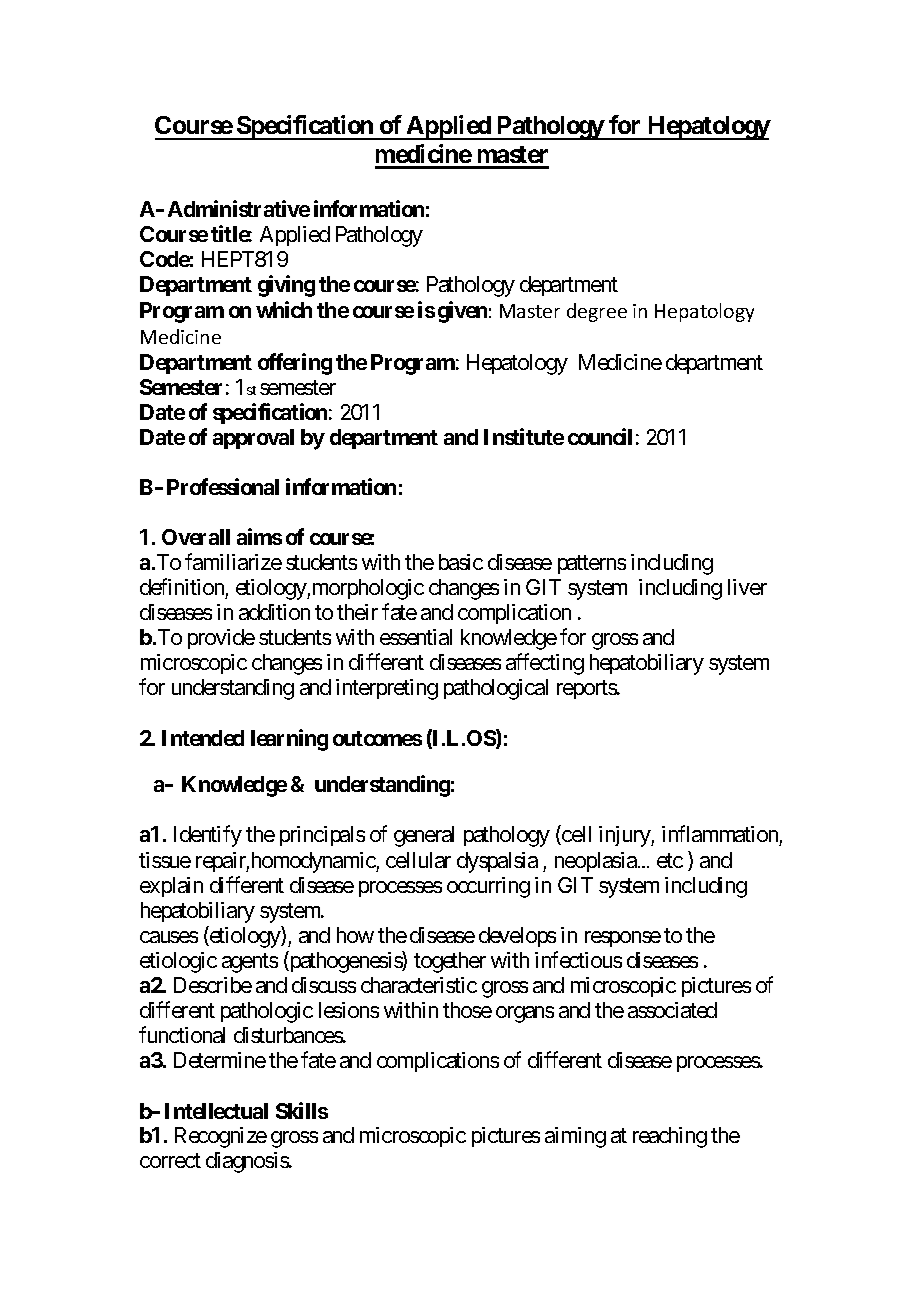  What do you see at coordinates (284, 309) in the image?
I see `which` at bounding box center [284, 309].
